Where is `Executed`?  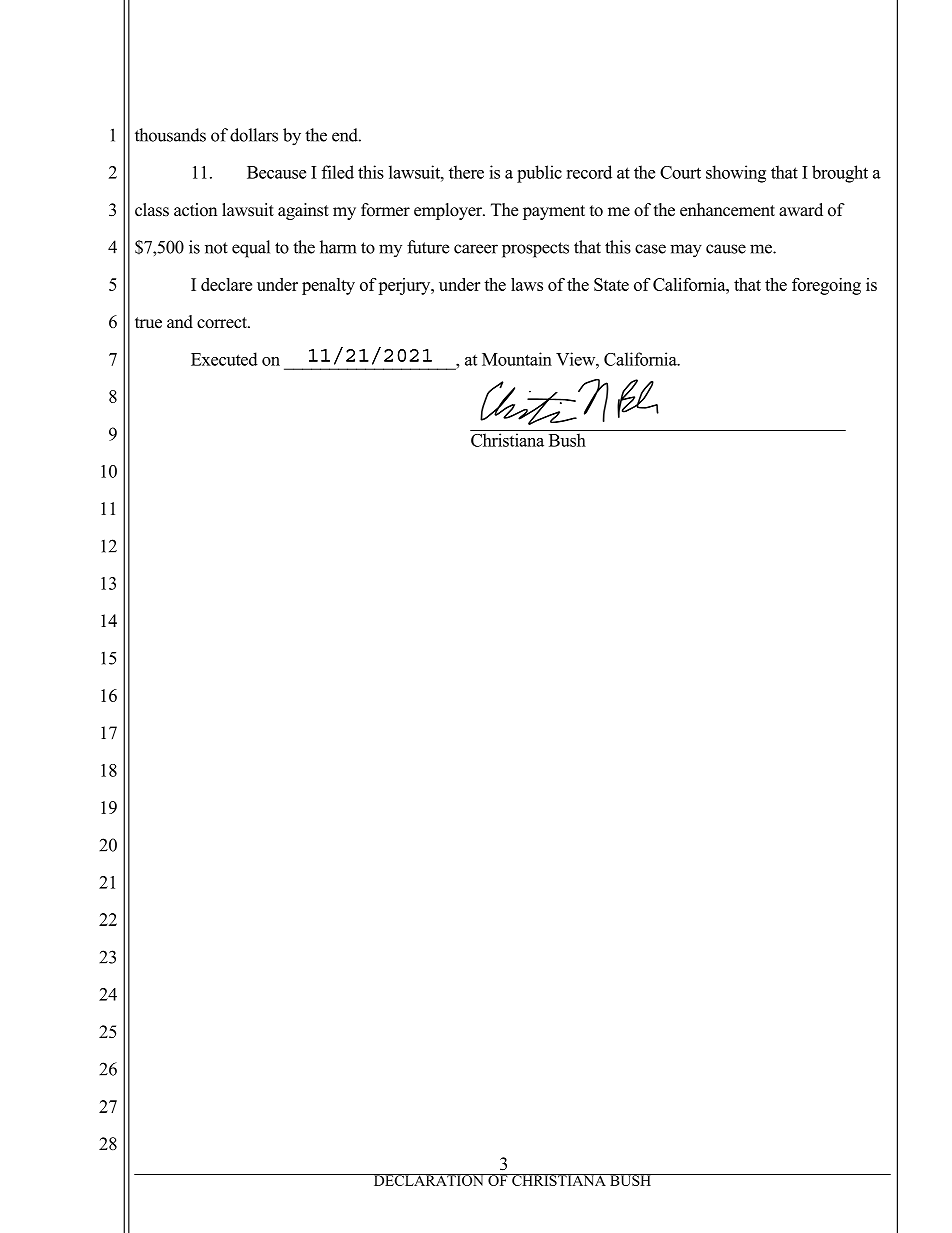 Executed is located at coordinates (224, 359).
